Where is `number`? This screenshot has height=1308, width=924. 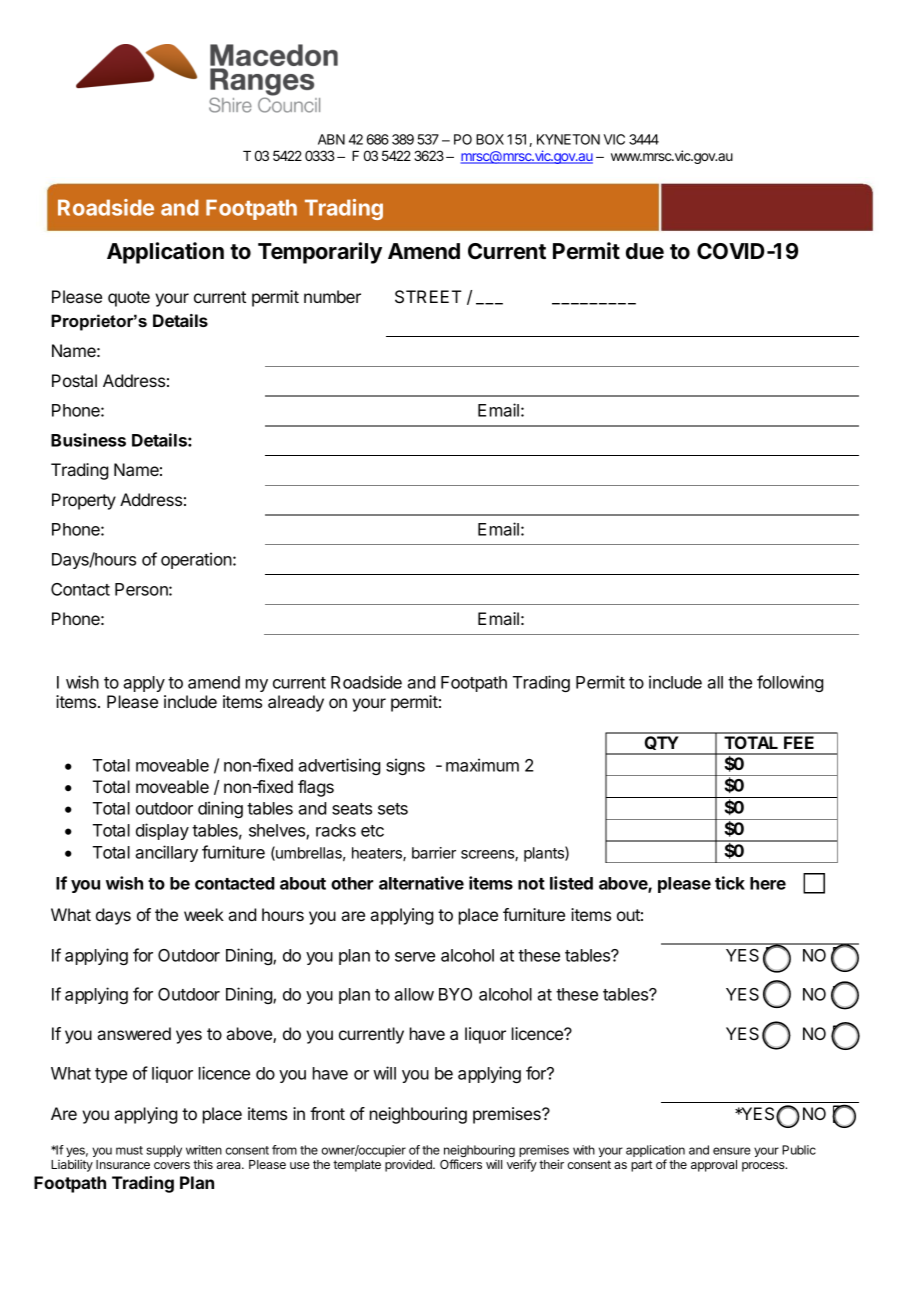 number is located at coordinates (332, 296).
